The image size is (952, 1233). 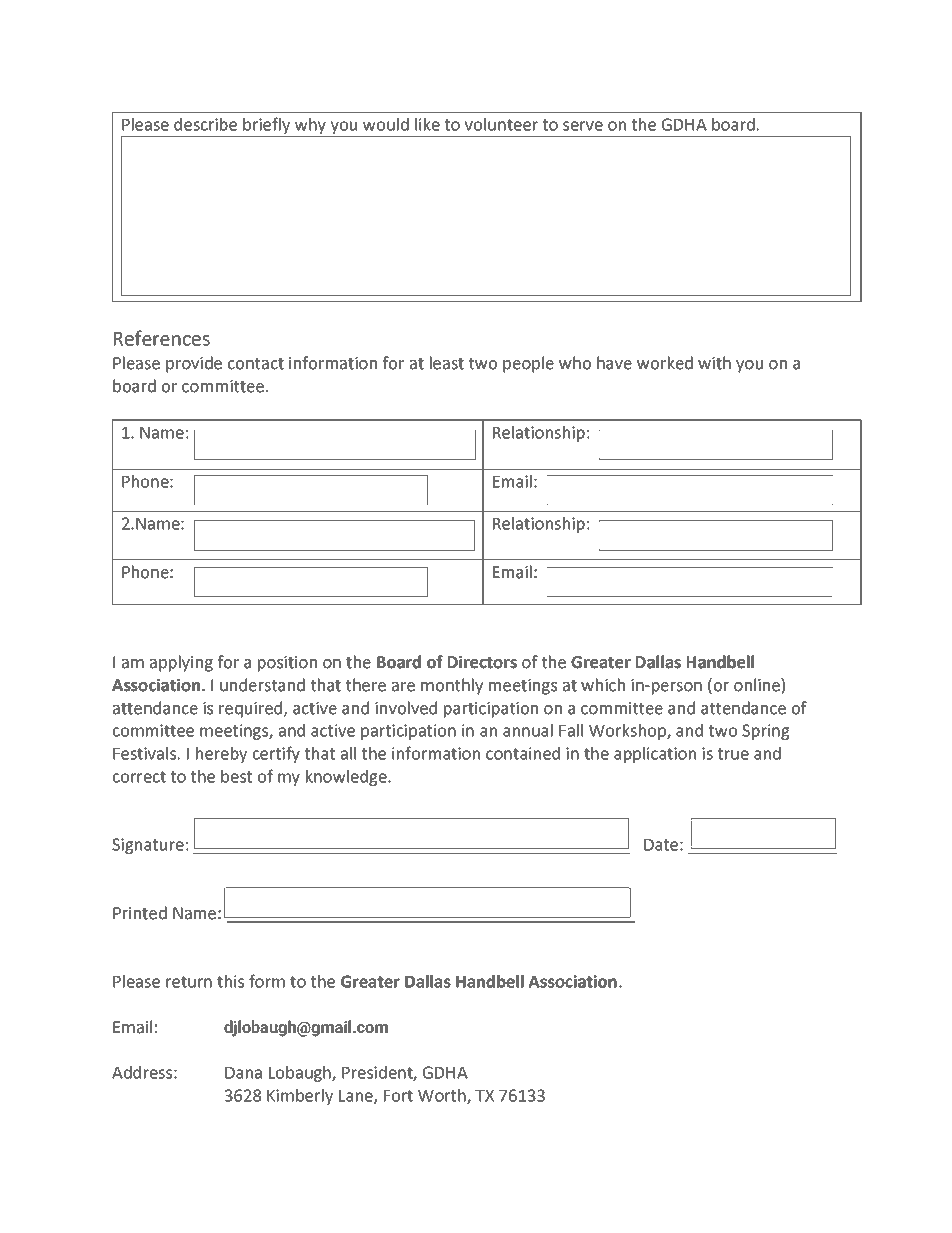 I want to click on Directors, so click(x=482, y=662).
